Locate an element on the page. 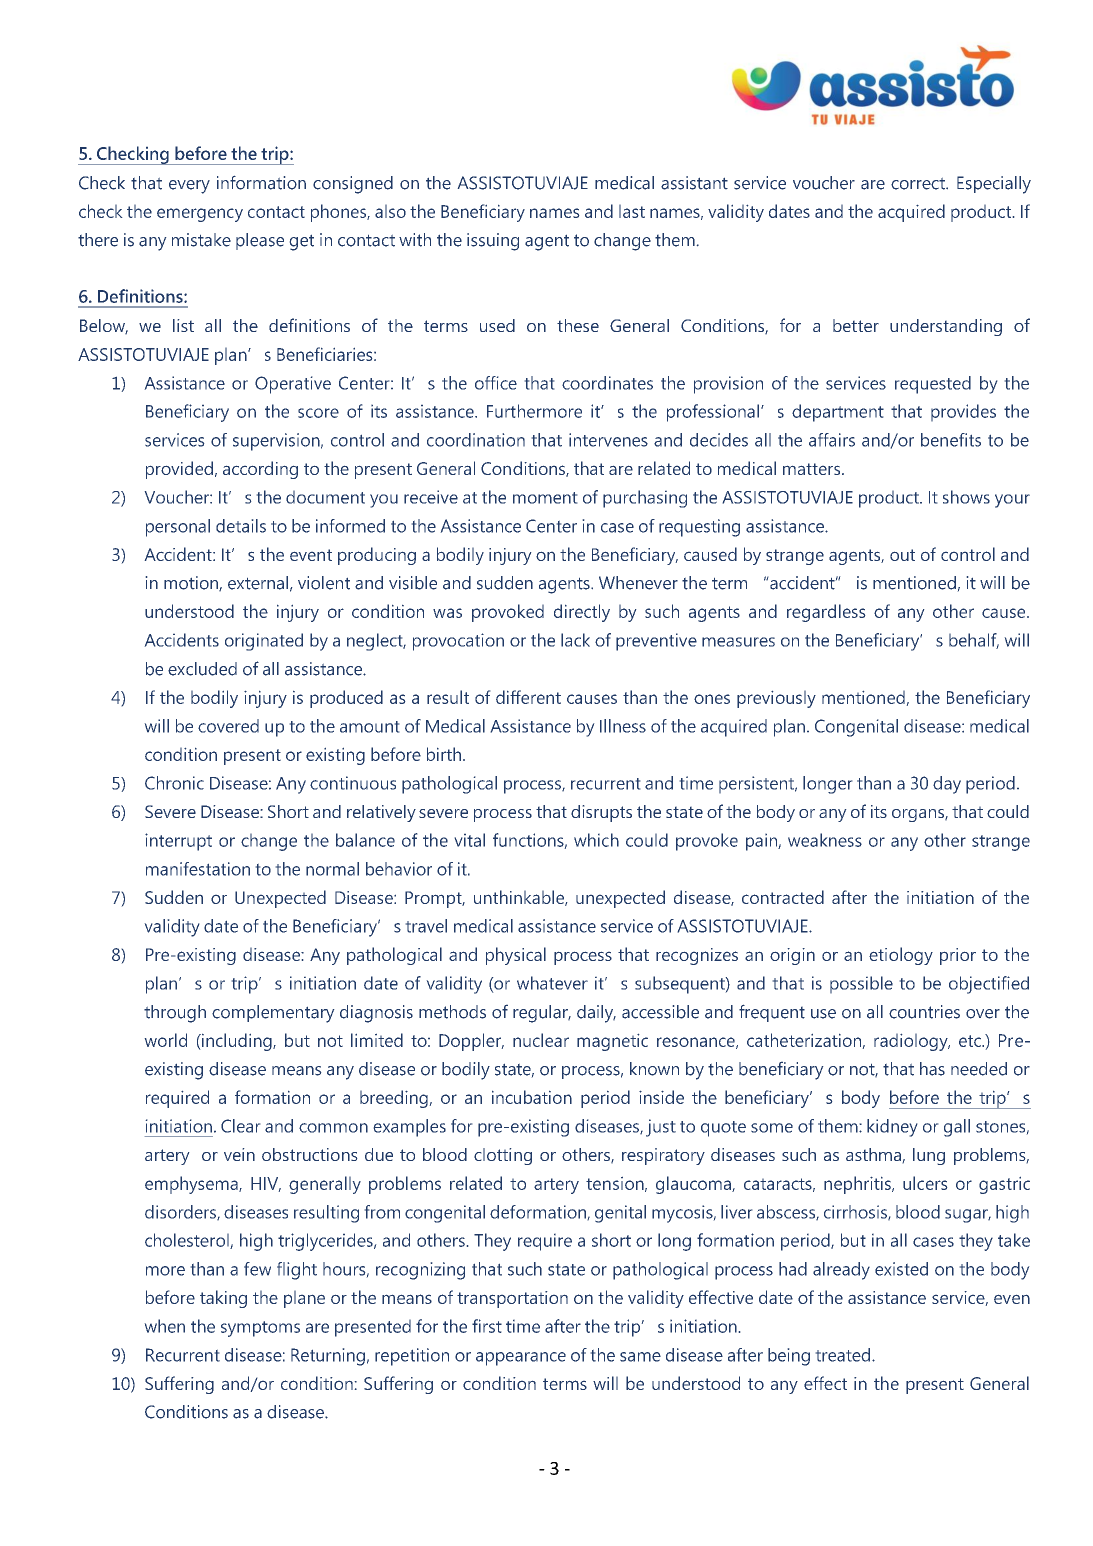 The height and width of the page is (1546, 1093). personal is located at coordinates (178, 528).
